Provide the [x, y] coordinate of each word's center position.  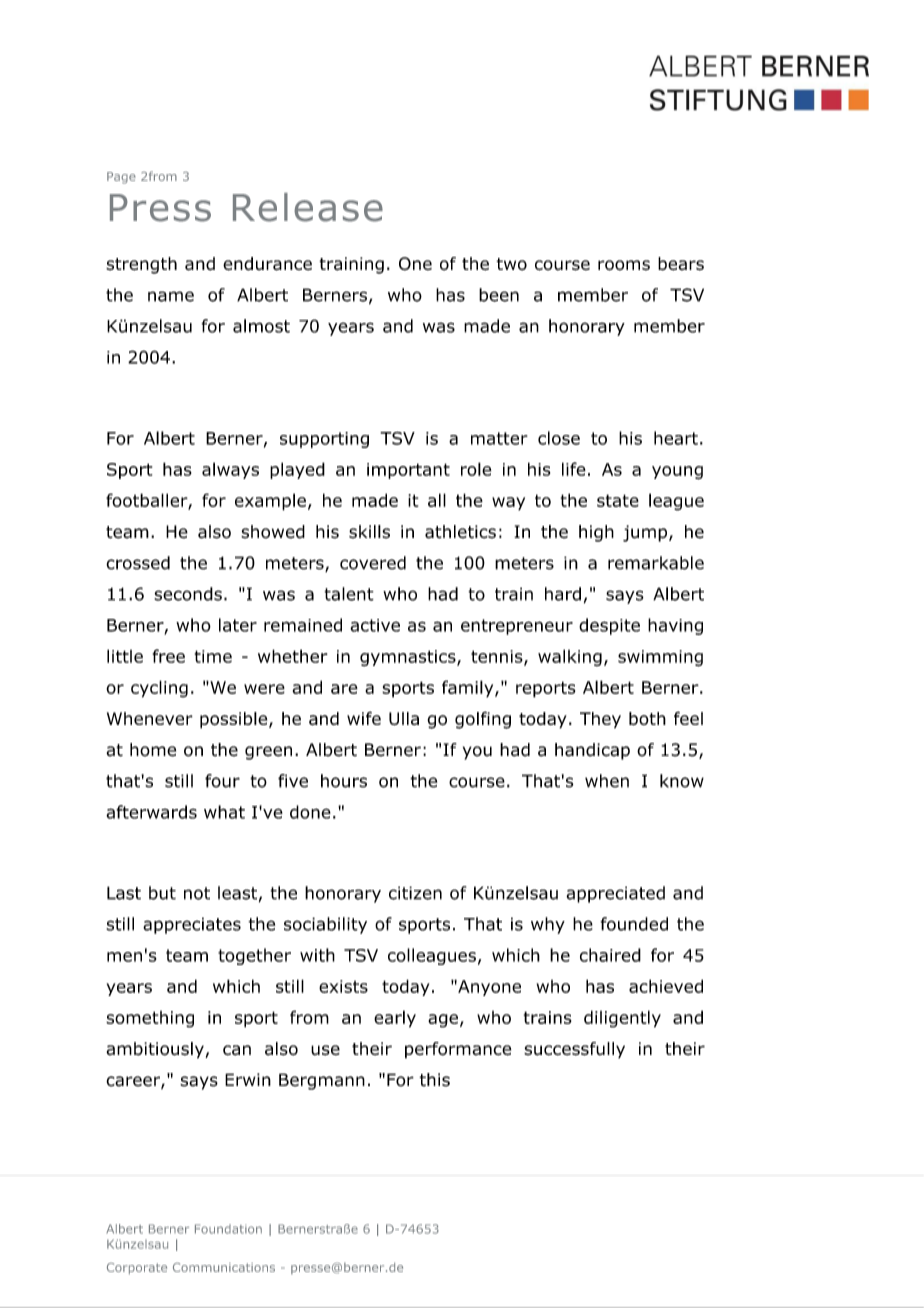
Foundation [228, 1229]
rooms [624, 265]
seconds [188, 594]
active [375, 625]
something [150, 1019]
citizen [415, 893]
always [230, 470]
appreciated [615, 894]
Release [308, 207]
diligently [622, 1019]
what [224, 812]
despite [609, 626]
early [395, 1019]
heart [676, 438]
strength [141, 265]
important [408, 471]
